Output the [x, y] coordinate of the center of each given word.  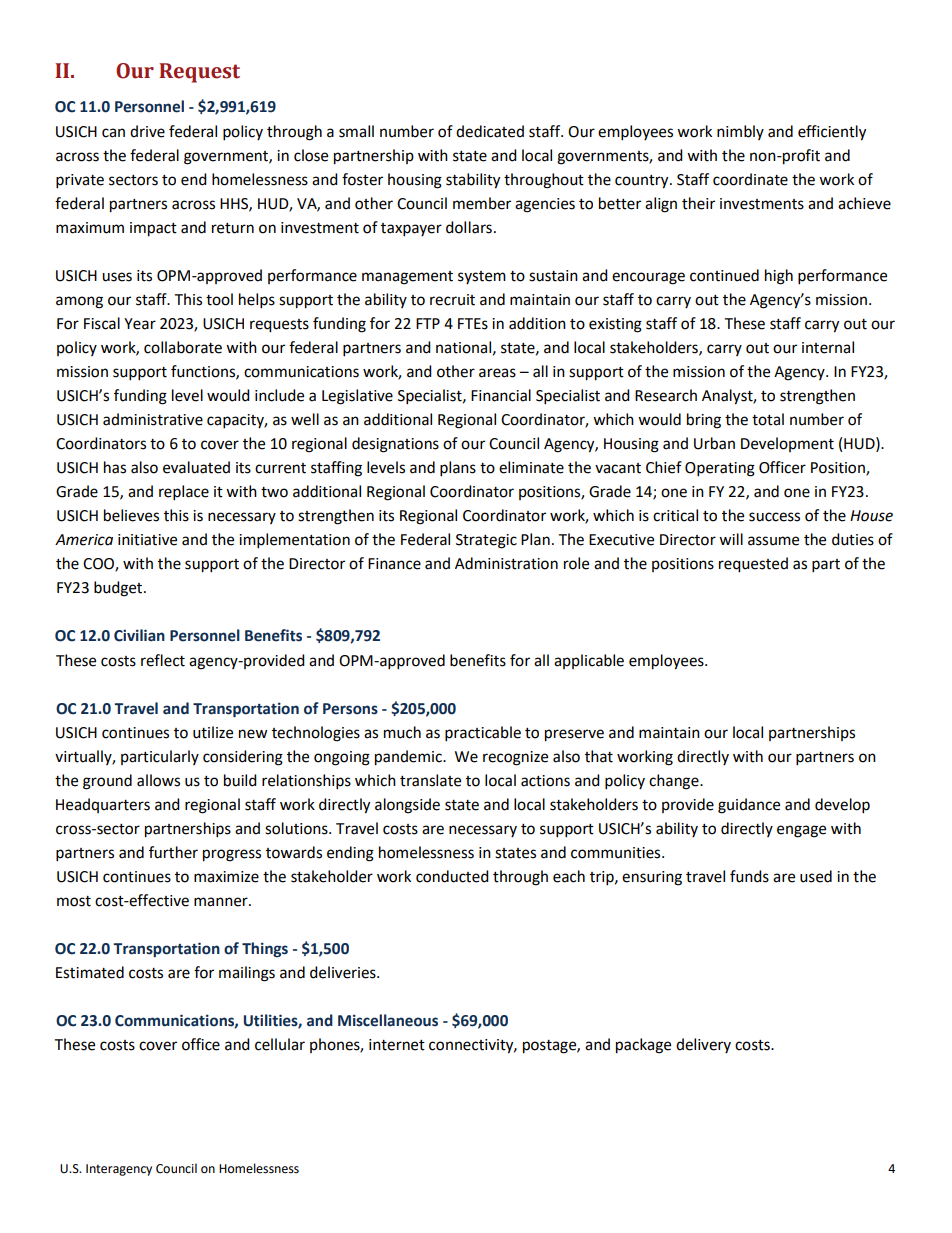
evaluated [196, 467]
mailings [247, 974]
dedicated [490, 131]
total [768, 419]
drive [147, 131]
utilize [213, 732]
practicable [483, 734]
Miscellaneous [388, 1020]
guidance [749, 806]
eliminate [531, 467]
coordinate [750, 179]
